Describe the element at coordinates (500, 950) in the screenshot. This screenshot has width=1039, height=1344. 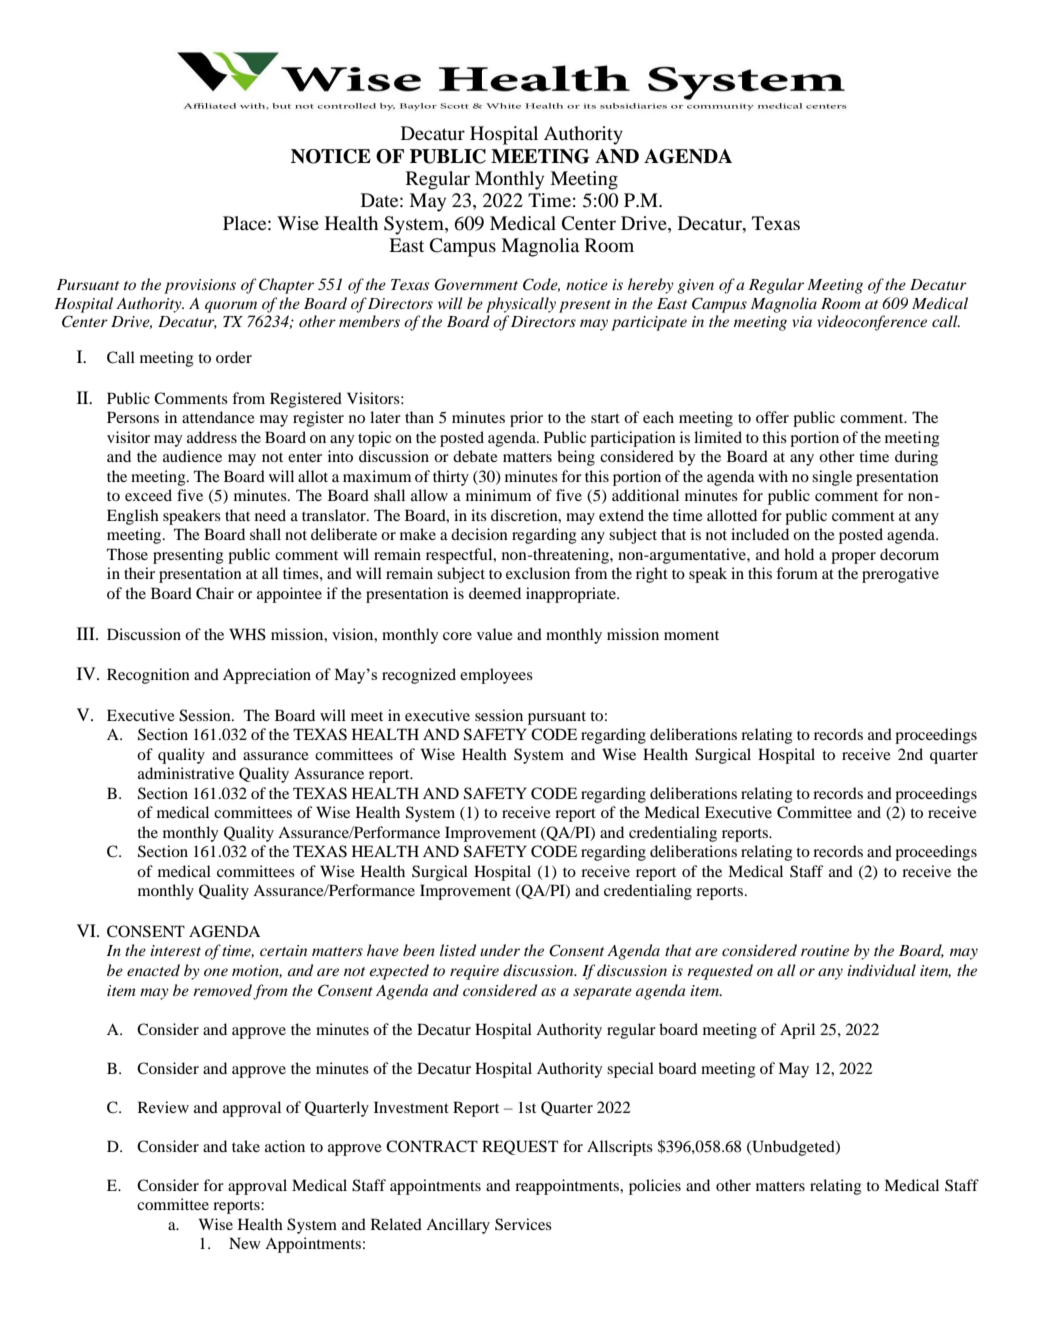
I see `under` at that location.
